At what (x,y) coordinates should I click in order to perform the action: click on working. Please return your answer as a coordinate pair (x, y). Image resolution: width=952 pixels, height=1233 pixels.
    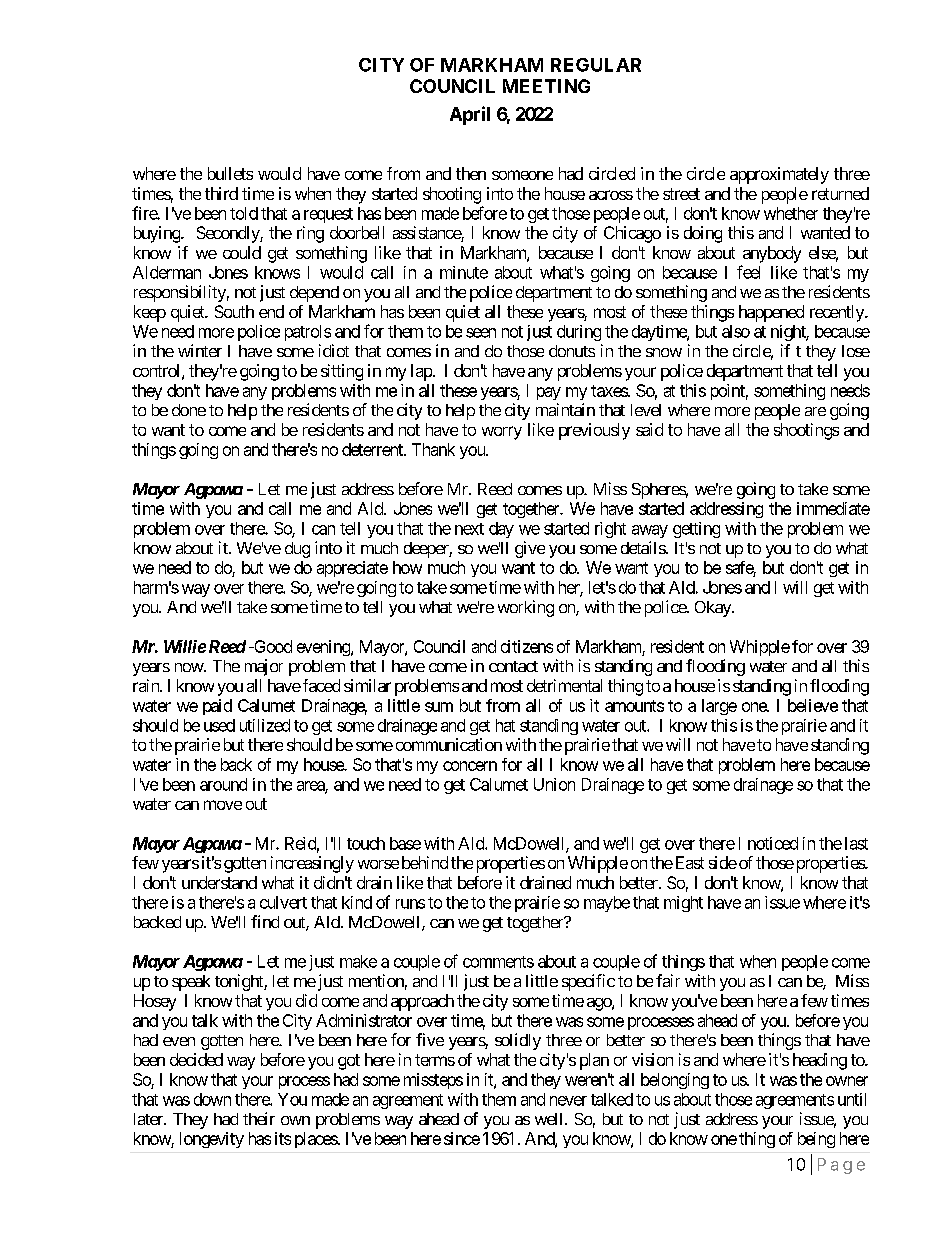
    Looking at the image, I should click on (526, 608).
